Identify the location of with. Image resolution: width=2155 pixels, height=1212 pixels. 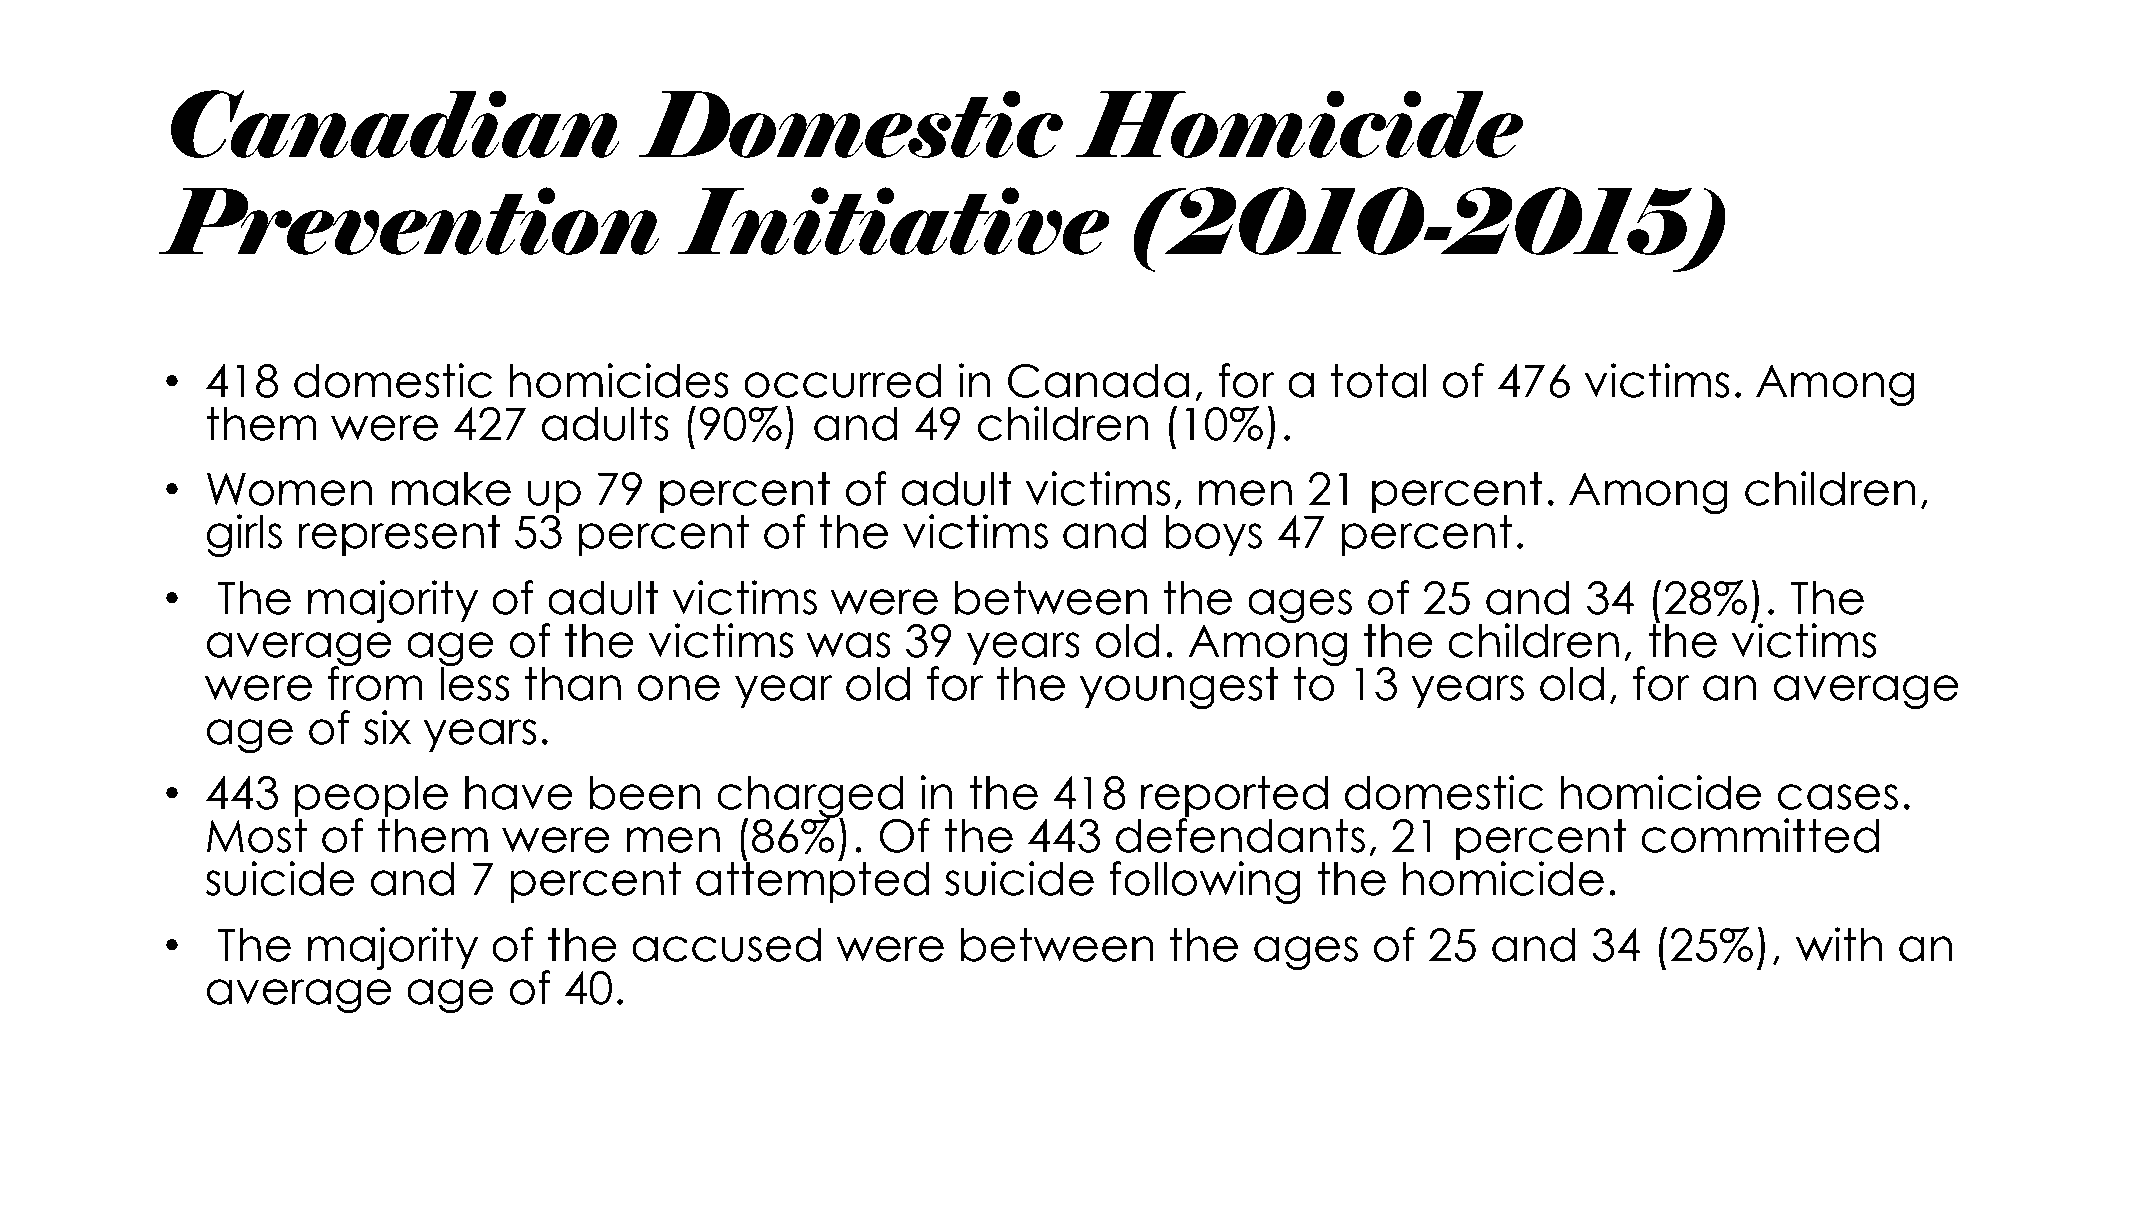
(1839, 944).
